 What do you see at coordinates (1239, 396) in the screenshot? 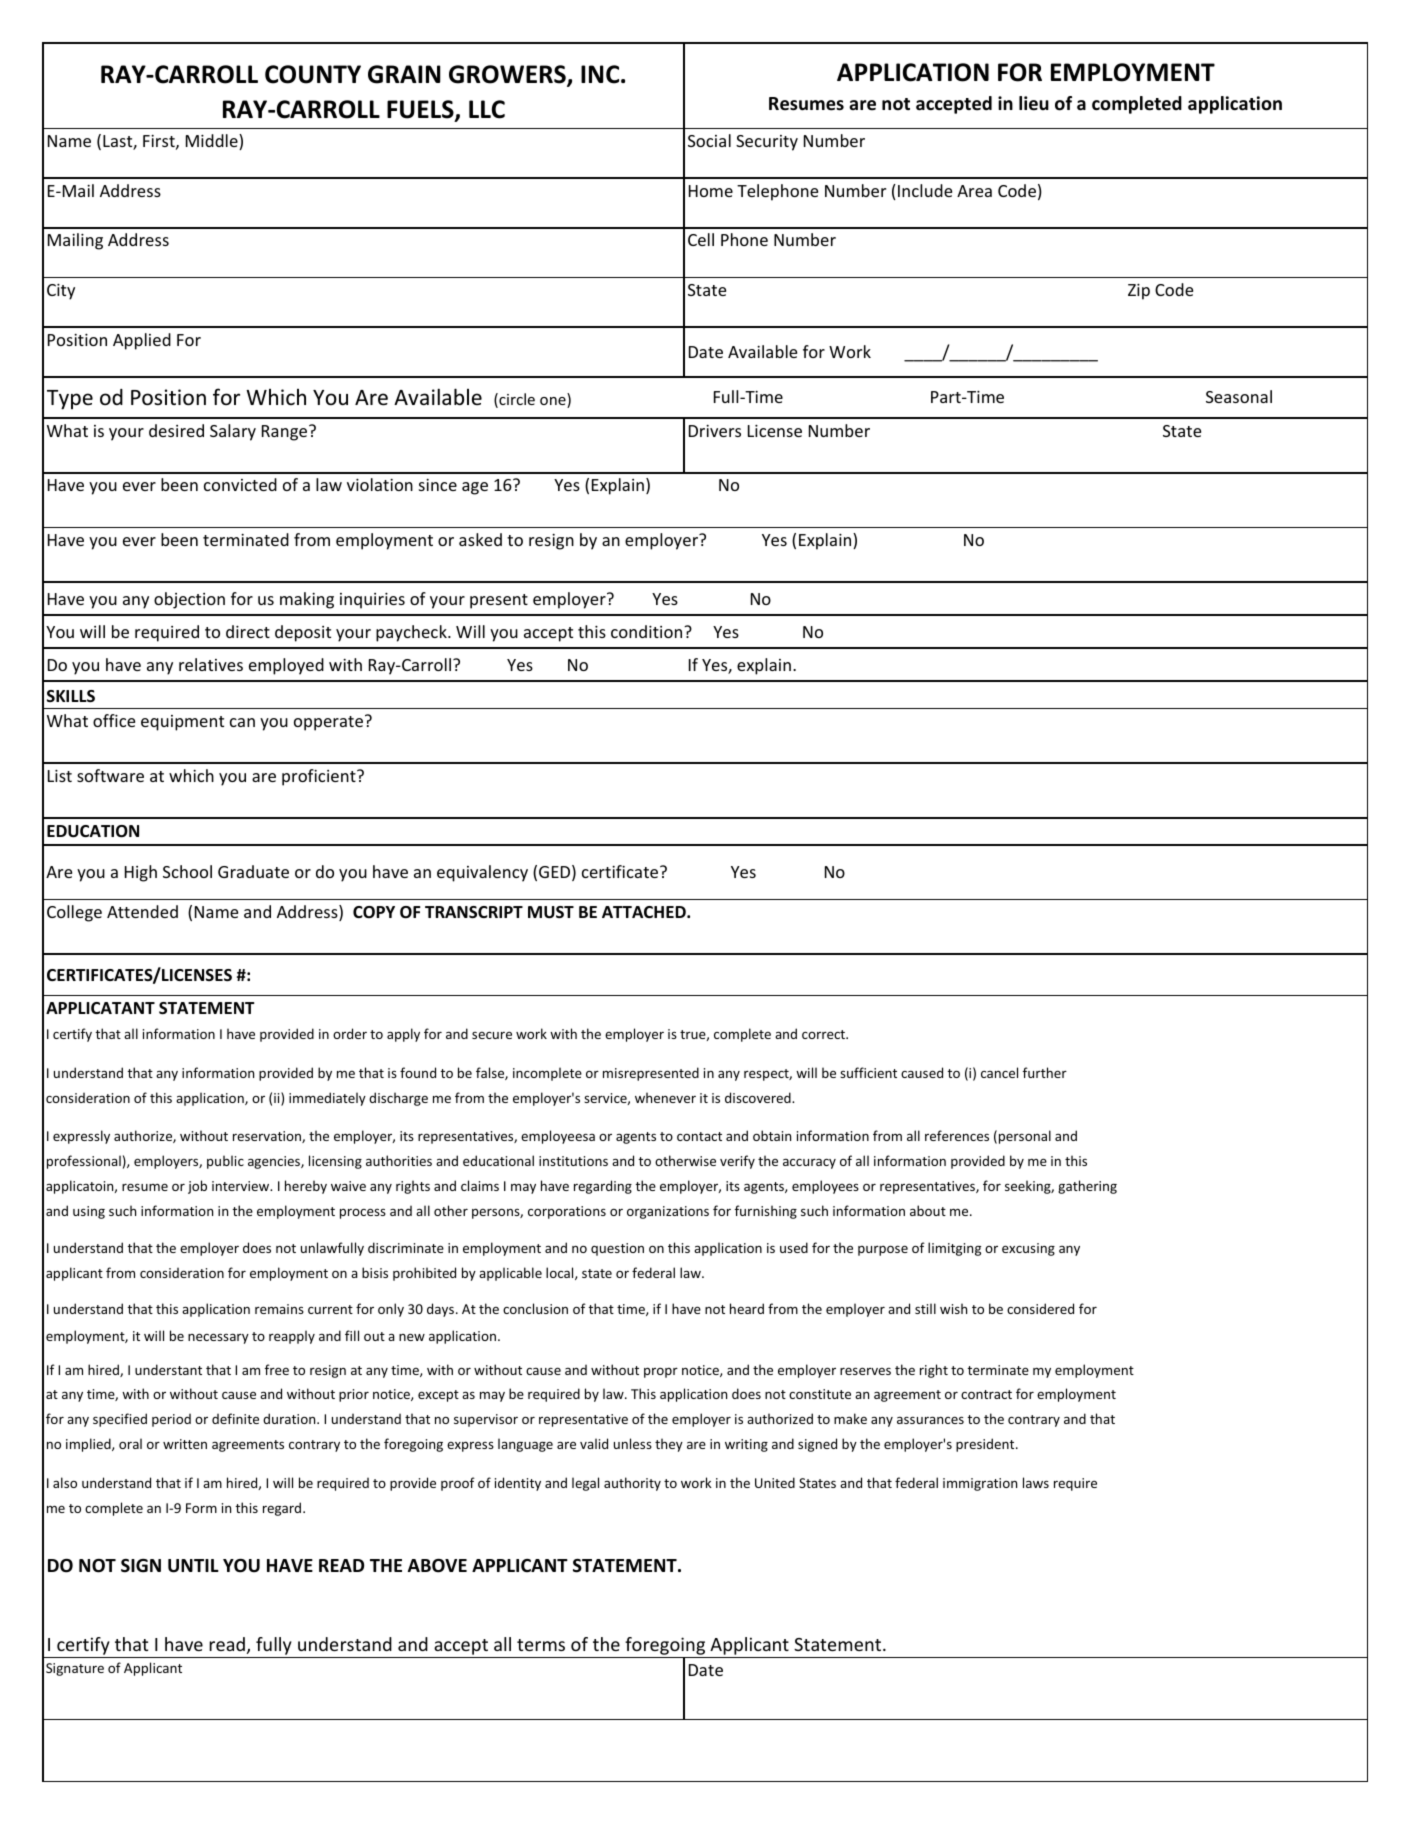
I see `Seasonal` at bounding box center [1239, 396].
